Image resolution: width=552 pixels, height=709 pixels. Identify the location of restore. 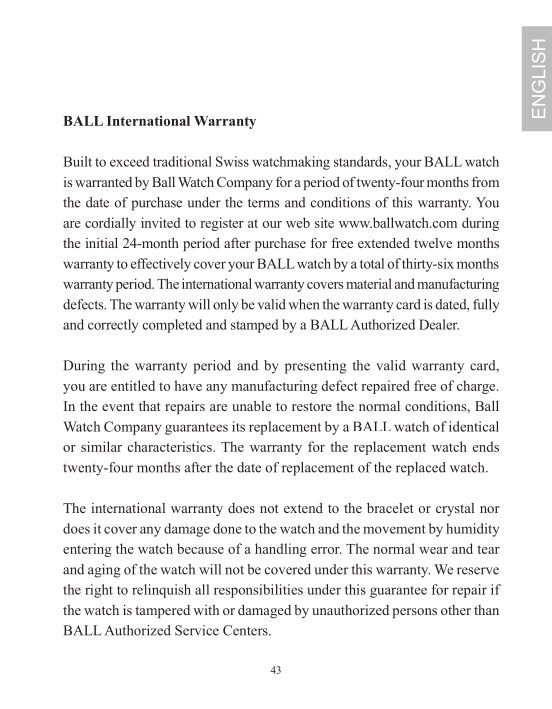
(312, 406).
